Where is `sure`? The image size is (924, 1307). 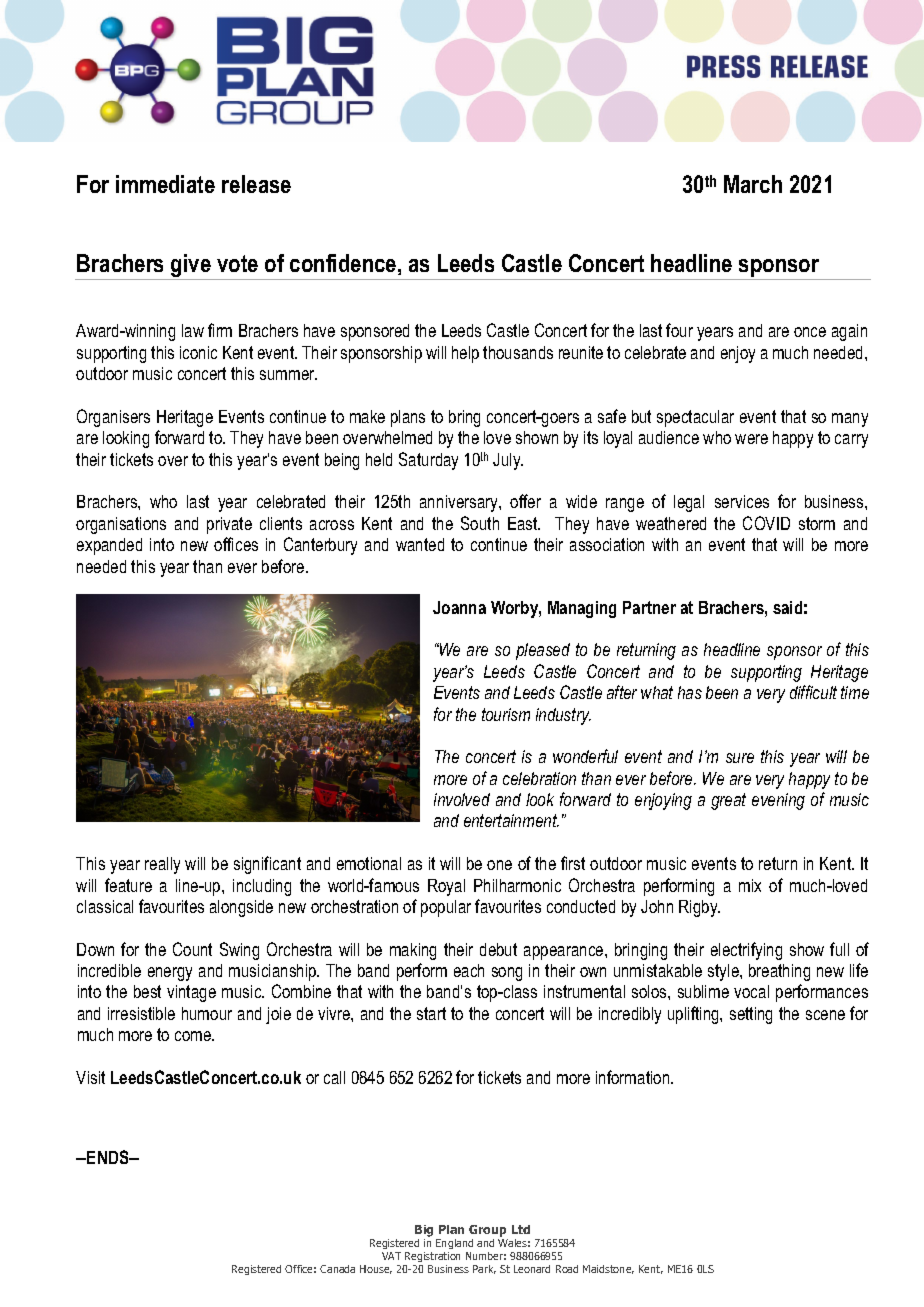 sure is located at coordinates (740, 758).
